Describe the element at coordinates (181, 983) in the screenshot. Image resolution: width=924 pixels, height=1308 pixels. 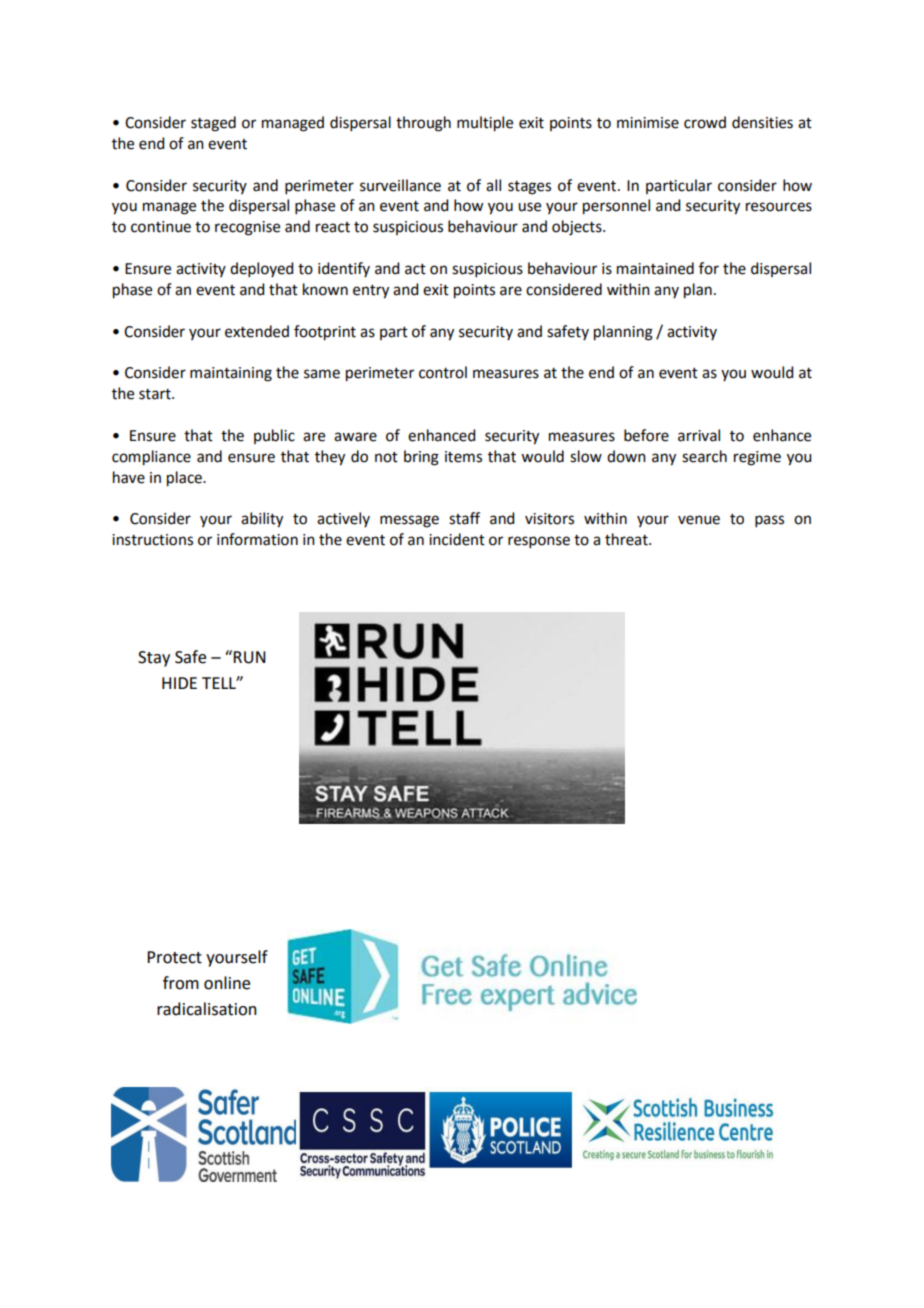
I see `from` at that location.
